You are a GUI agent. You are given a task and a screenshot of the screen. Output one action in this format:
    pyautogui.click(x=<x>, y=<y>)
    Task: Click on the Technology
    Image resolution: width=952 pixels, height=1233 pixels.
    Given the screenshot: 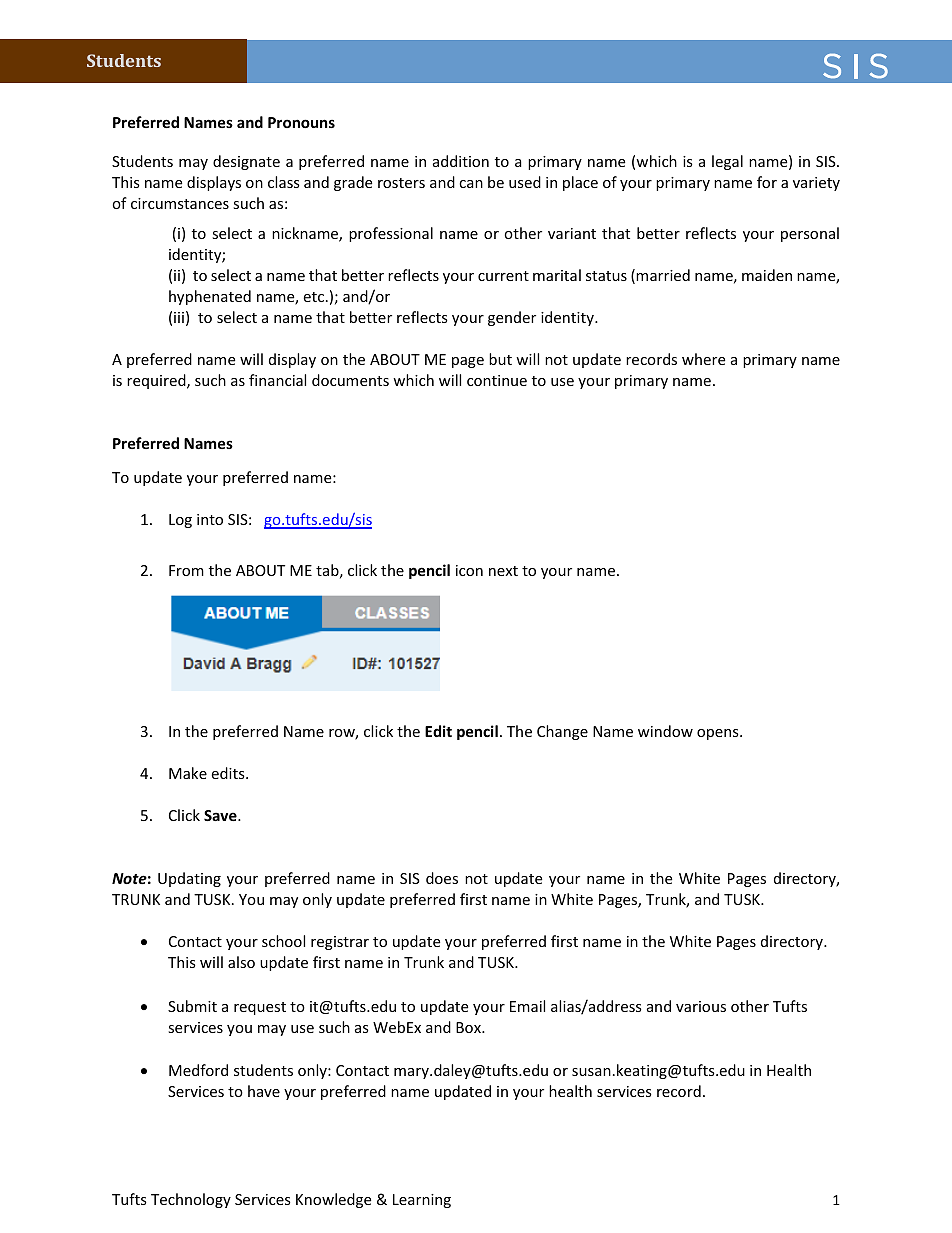 What is the action you would take?
    pyautogui.click(x=191, y=1200)
